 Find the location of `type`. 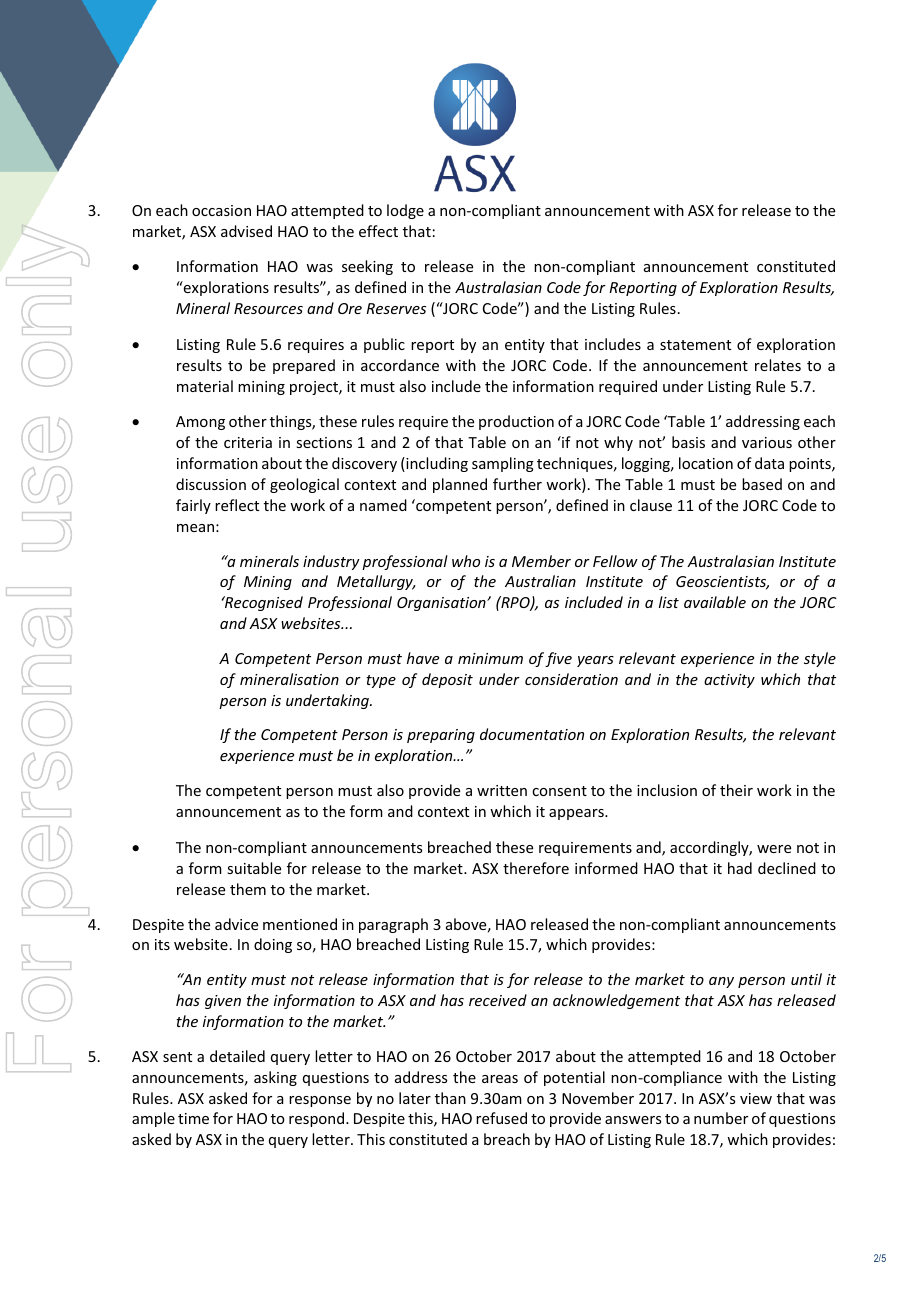

type is located at coordinates (381, 681).
